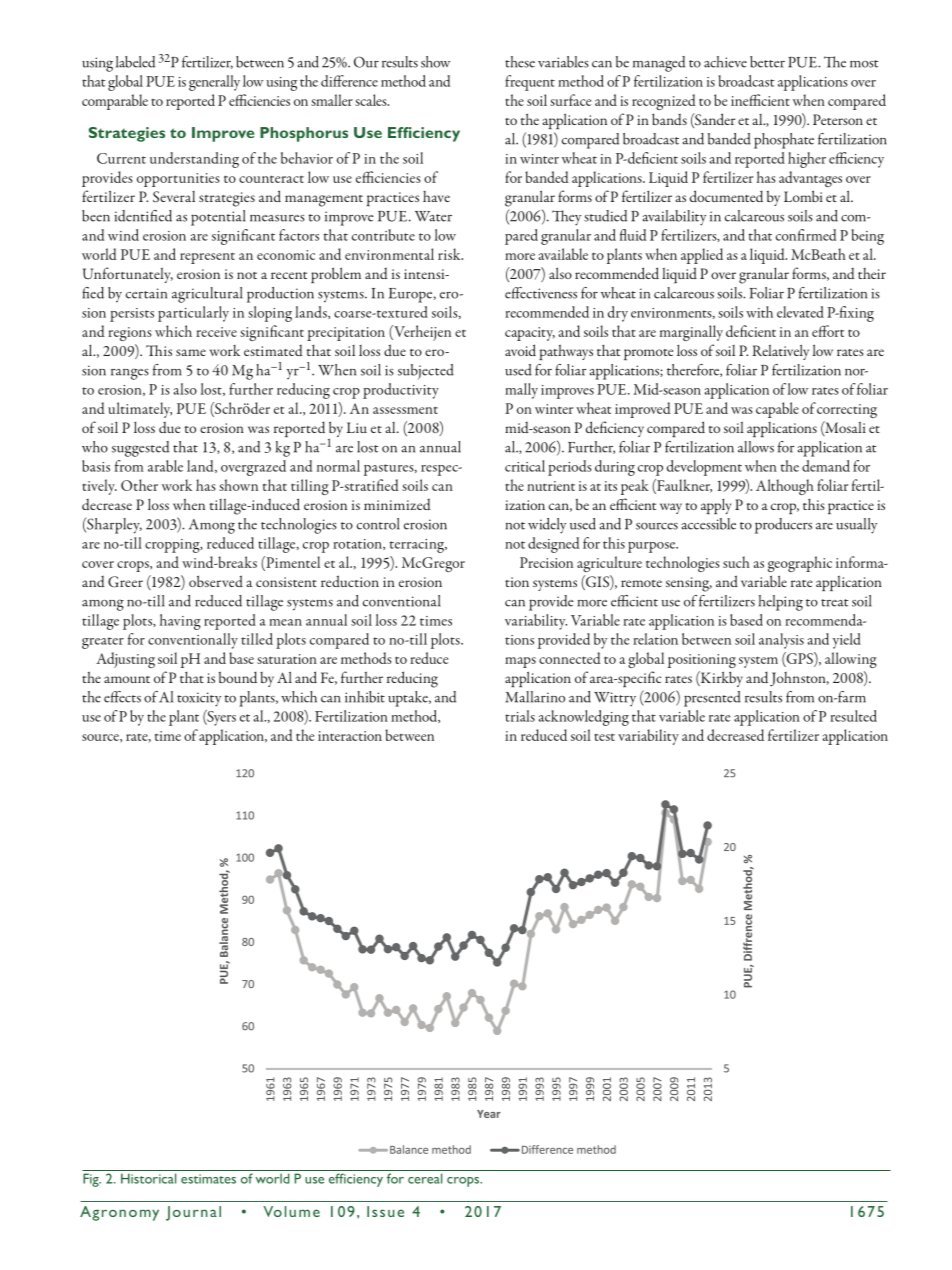 The image size is (952, 1270). I want to click on cereal, so click(425, 1178).
